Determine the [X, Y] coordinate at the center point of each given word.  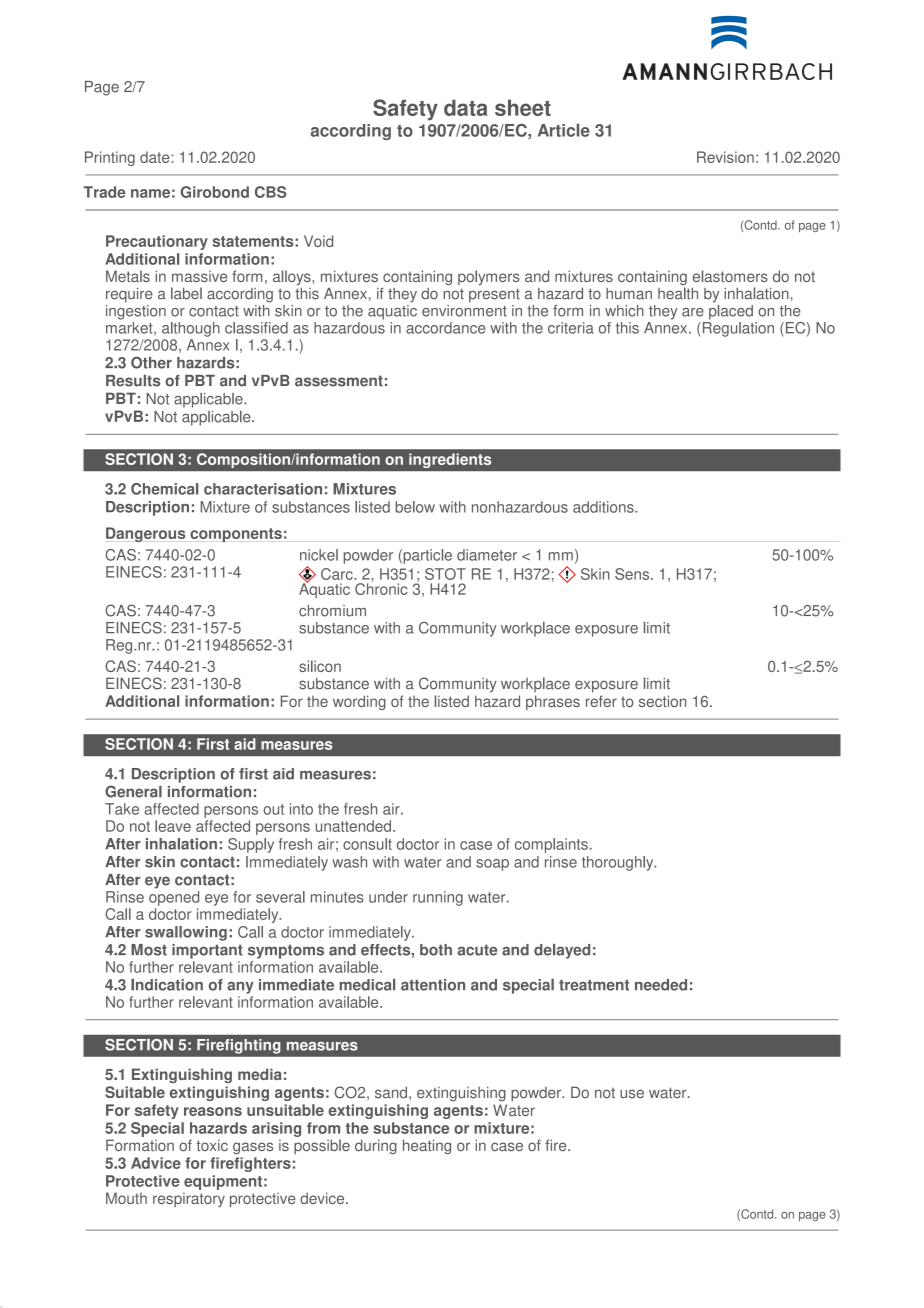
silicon [320, 666]
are [693, 312]
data [466, 107]
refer [601, 701]
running [438, 898]
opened [174, 898]
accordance [446, 328]
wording [359, 702]
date [156, 157]
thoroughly [619, 863]
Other [151, 362]
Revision [725, 157]
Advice [156, 1163]
